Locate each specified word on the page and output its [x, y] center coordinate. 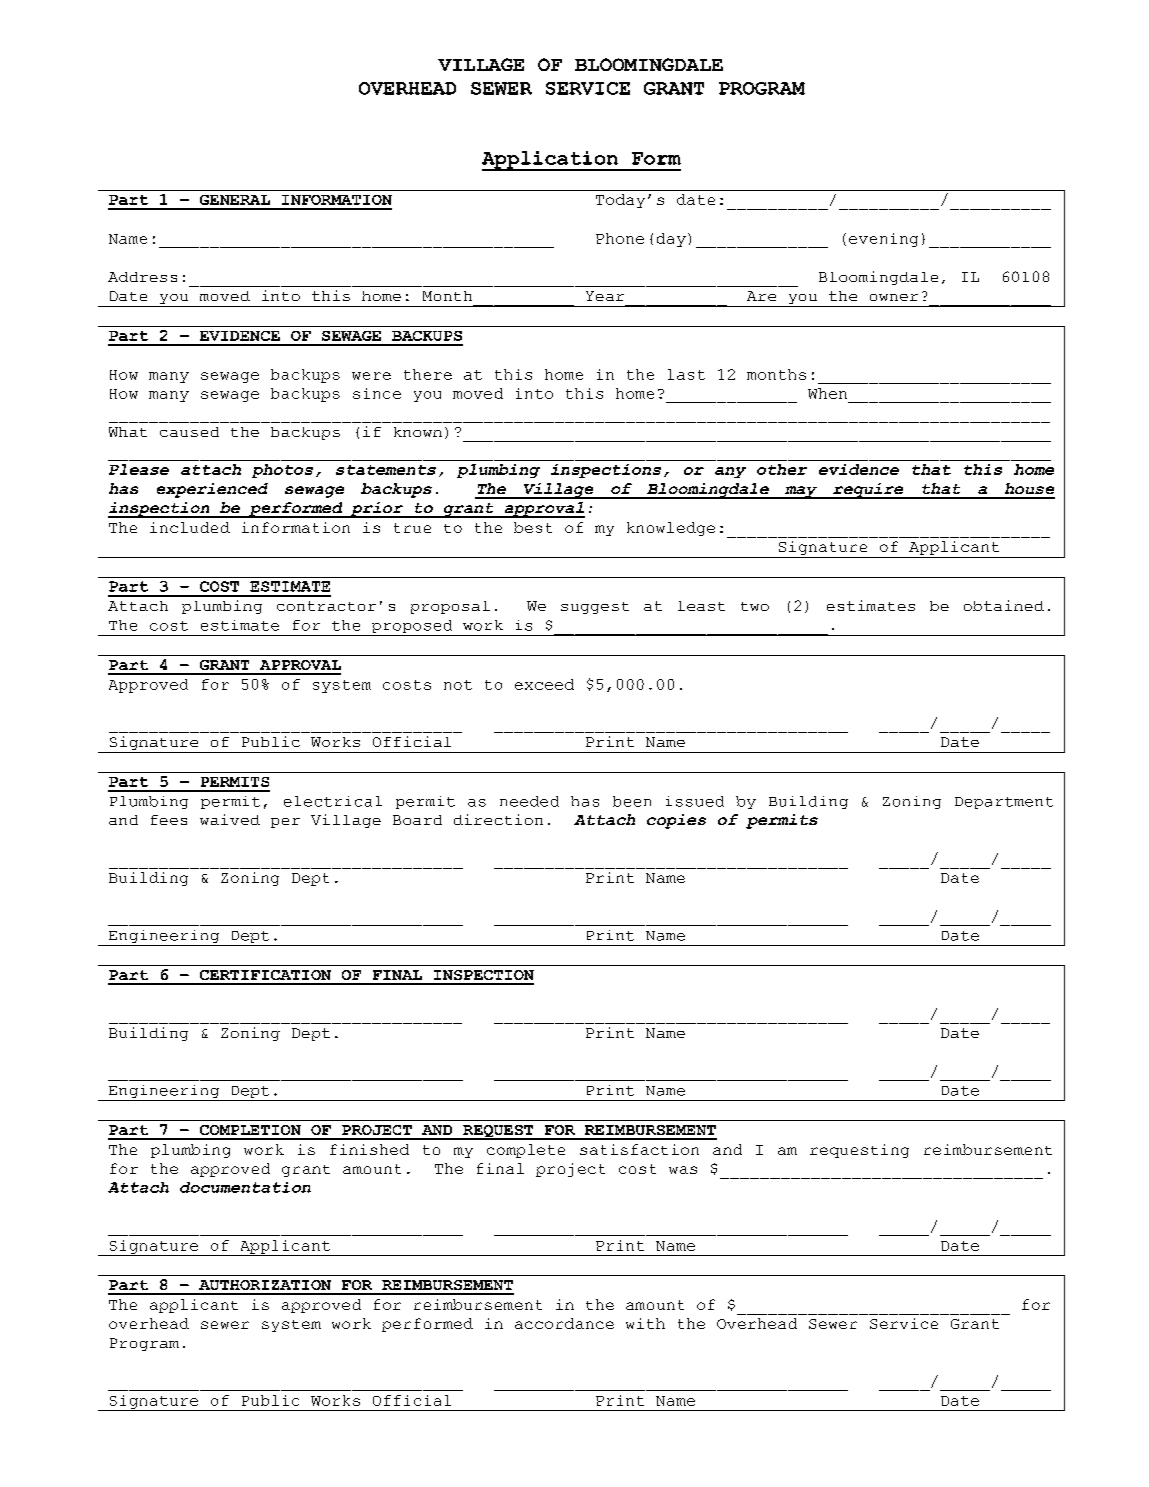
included [190, 527]
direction [498, 819]
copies [676, 821]
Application [551, 161]
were [371, 376]
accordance [564, 1323]
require [868, 491]
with [645, 1323]
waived [230, 819]
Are [761, 296]
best [533, 527]
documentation [245, 1187]
